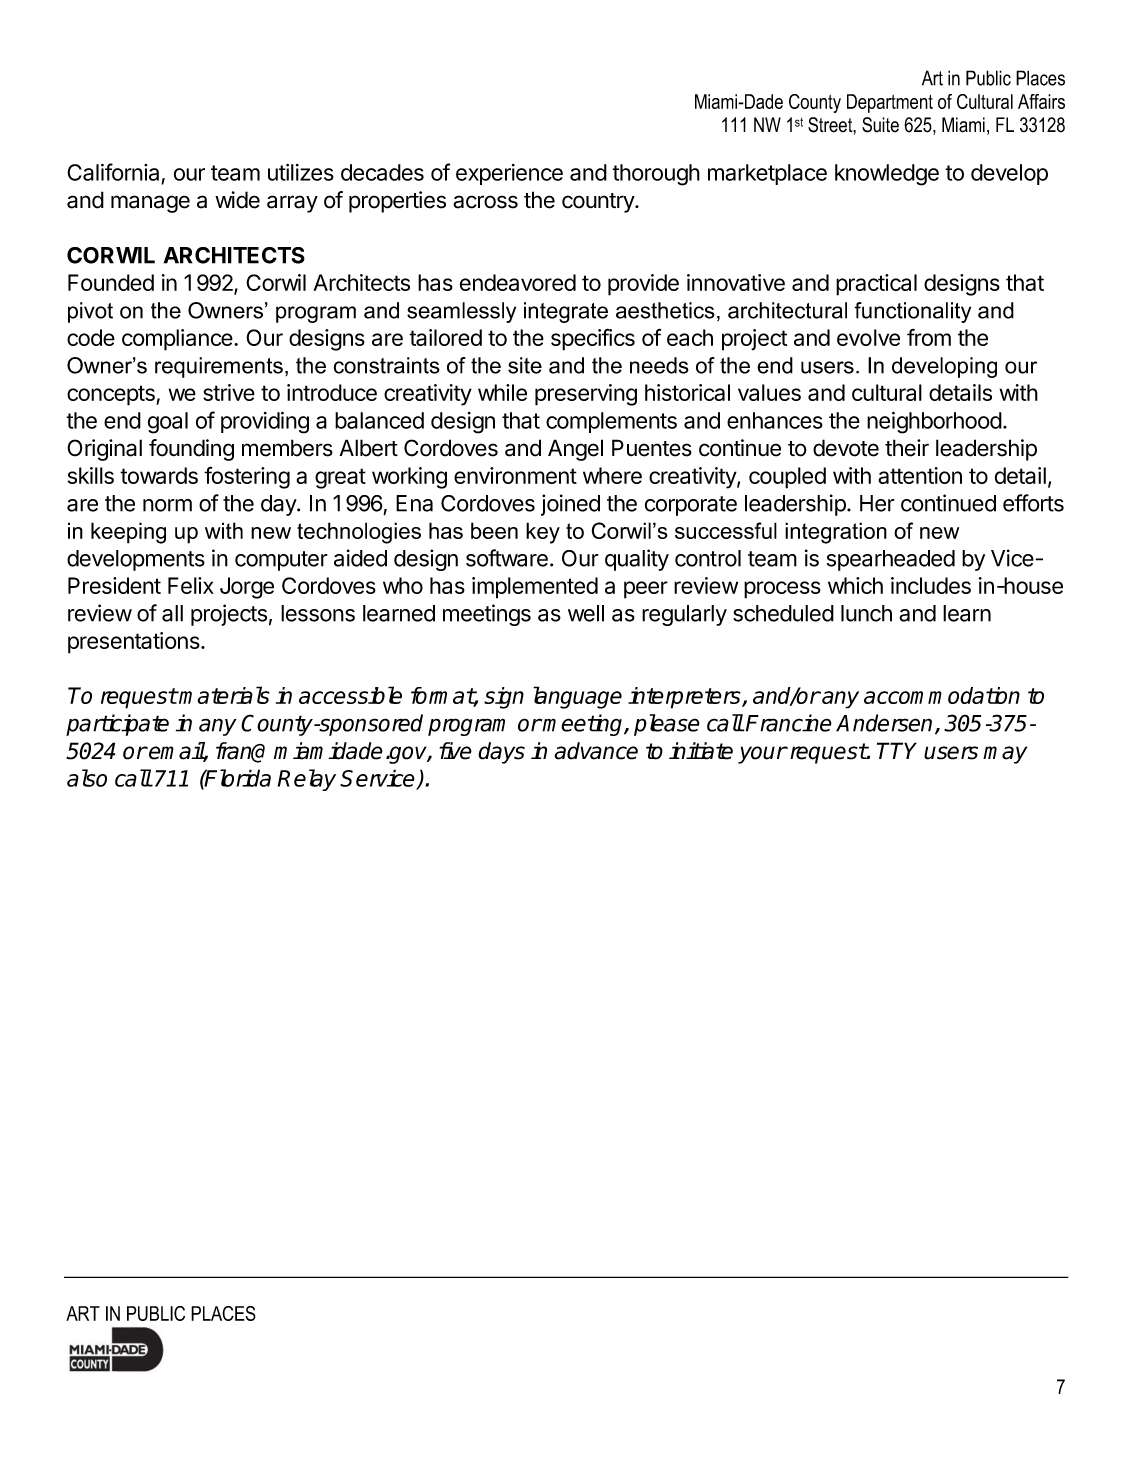 This screenshot has height=1465, width=1132. Describe the element at coordinates (596, 751) in the screenshot. I see `advance` at that location.
